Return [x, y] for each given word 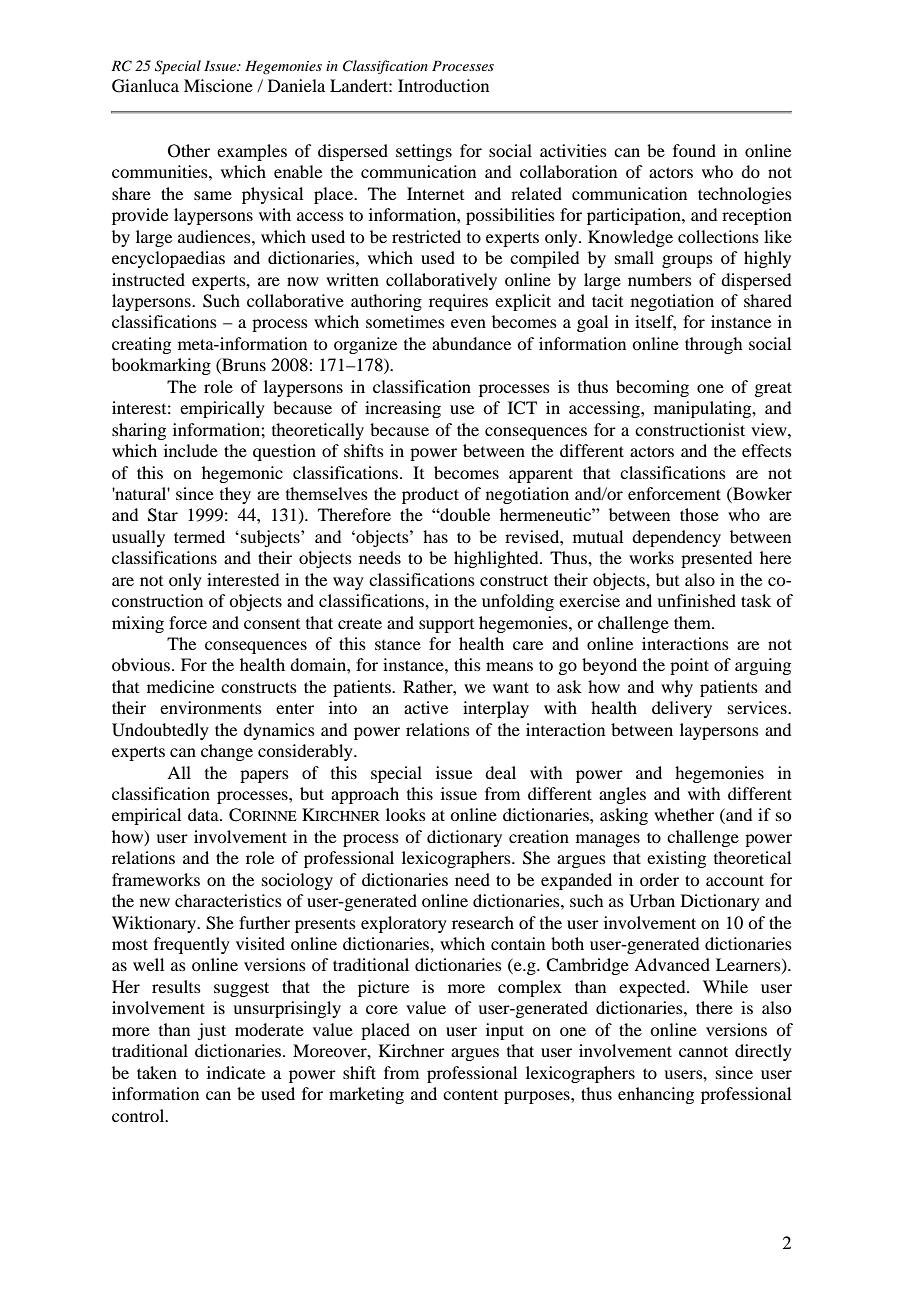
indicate [236, 1072]
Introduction [443, 85]
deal [500, 772]
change [227, 752]
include [191, 450]
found [694, 150]
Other [189, 151]
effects [767, 450]
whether [684, 814]
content [470, 1094]
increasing [403, 409]
